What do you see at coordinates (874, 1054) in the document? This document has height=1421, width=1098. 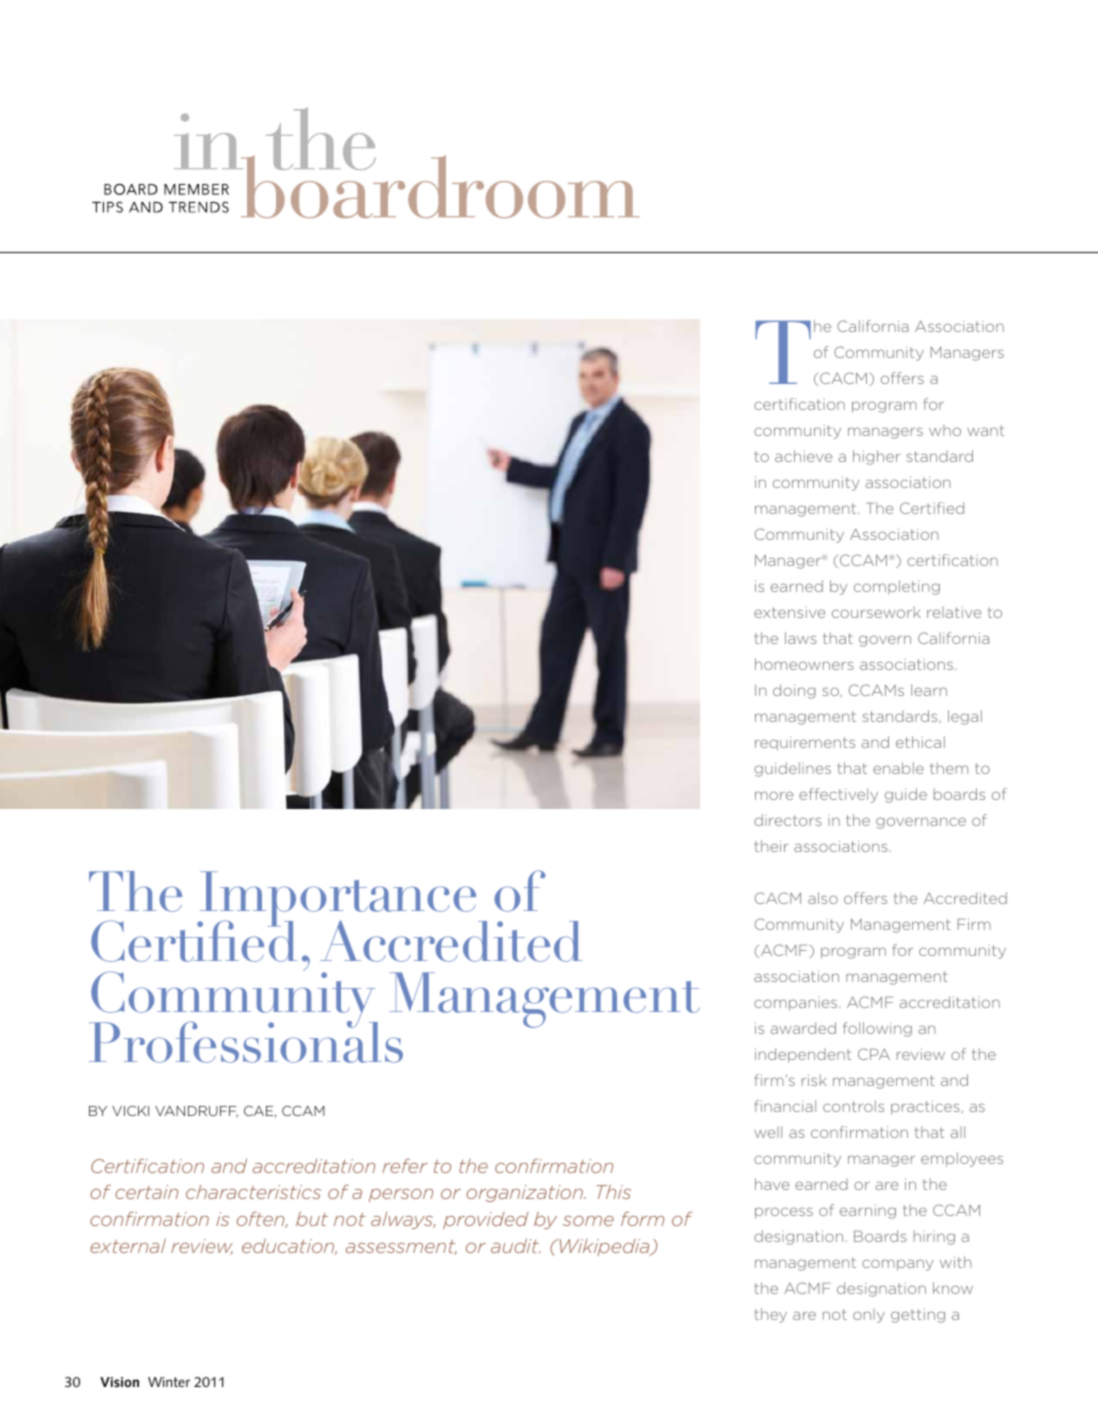 I see `CPA` at bounding box center [874, 1054].
